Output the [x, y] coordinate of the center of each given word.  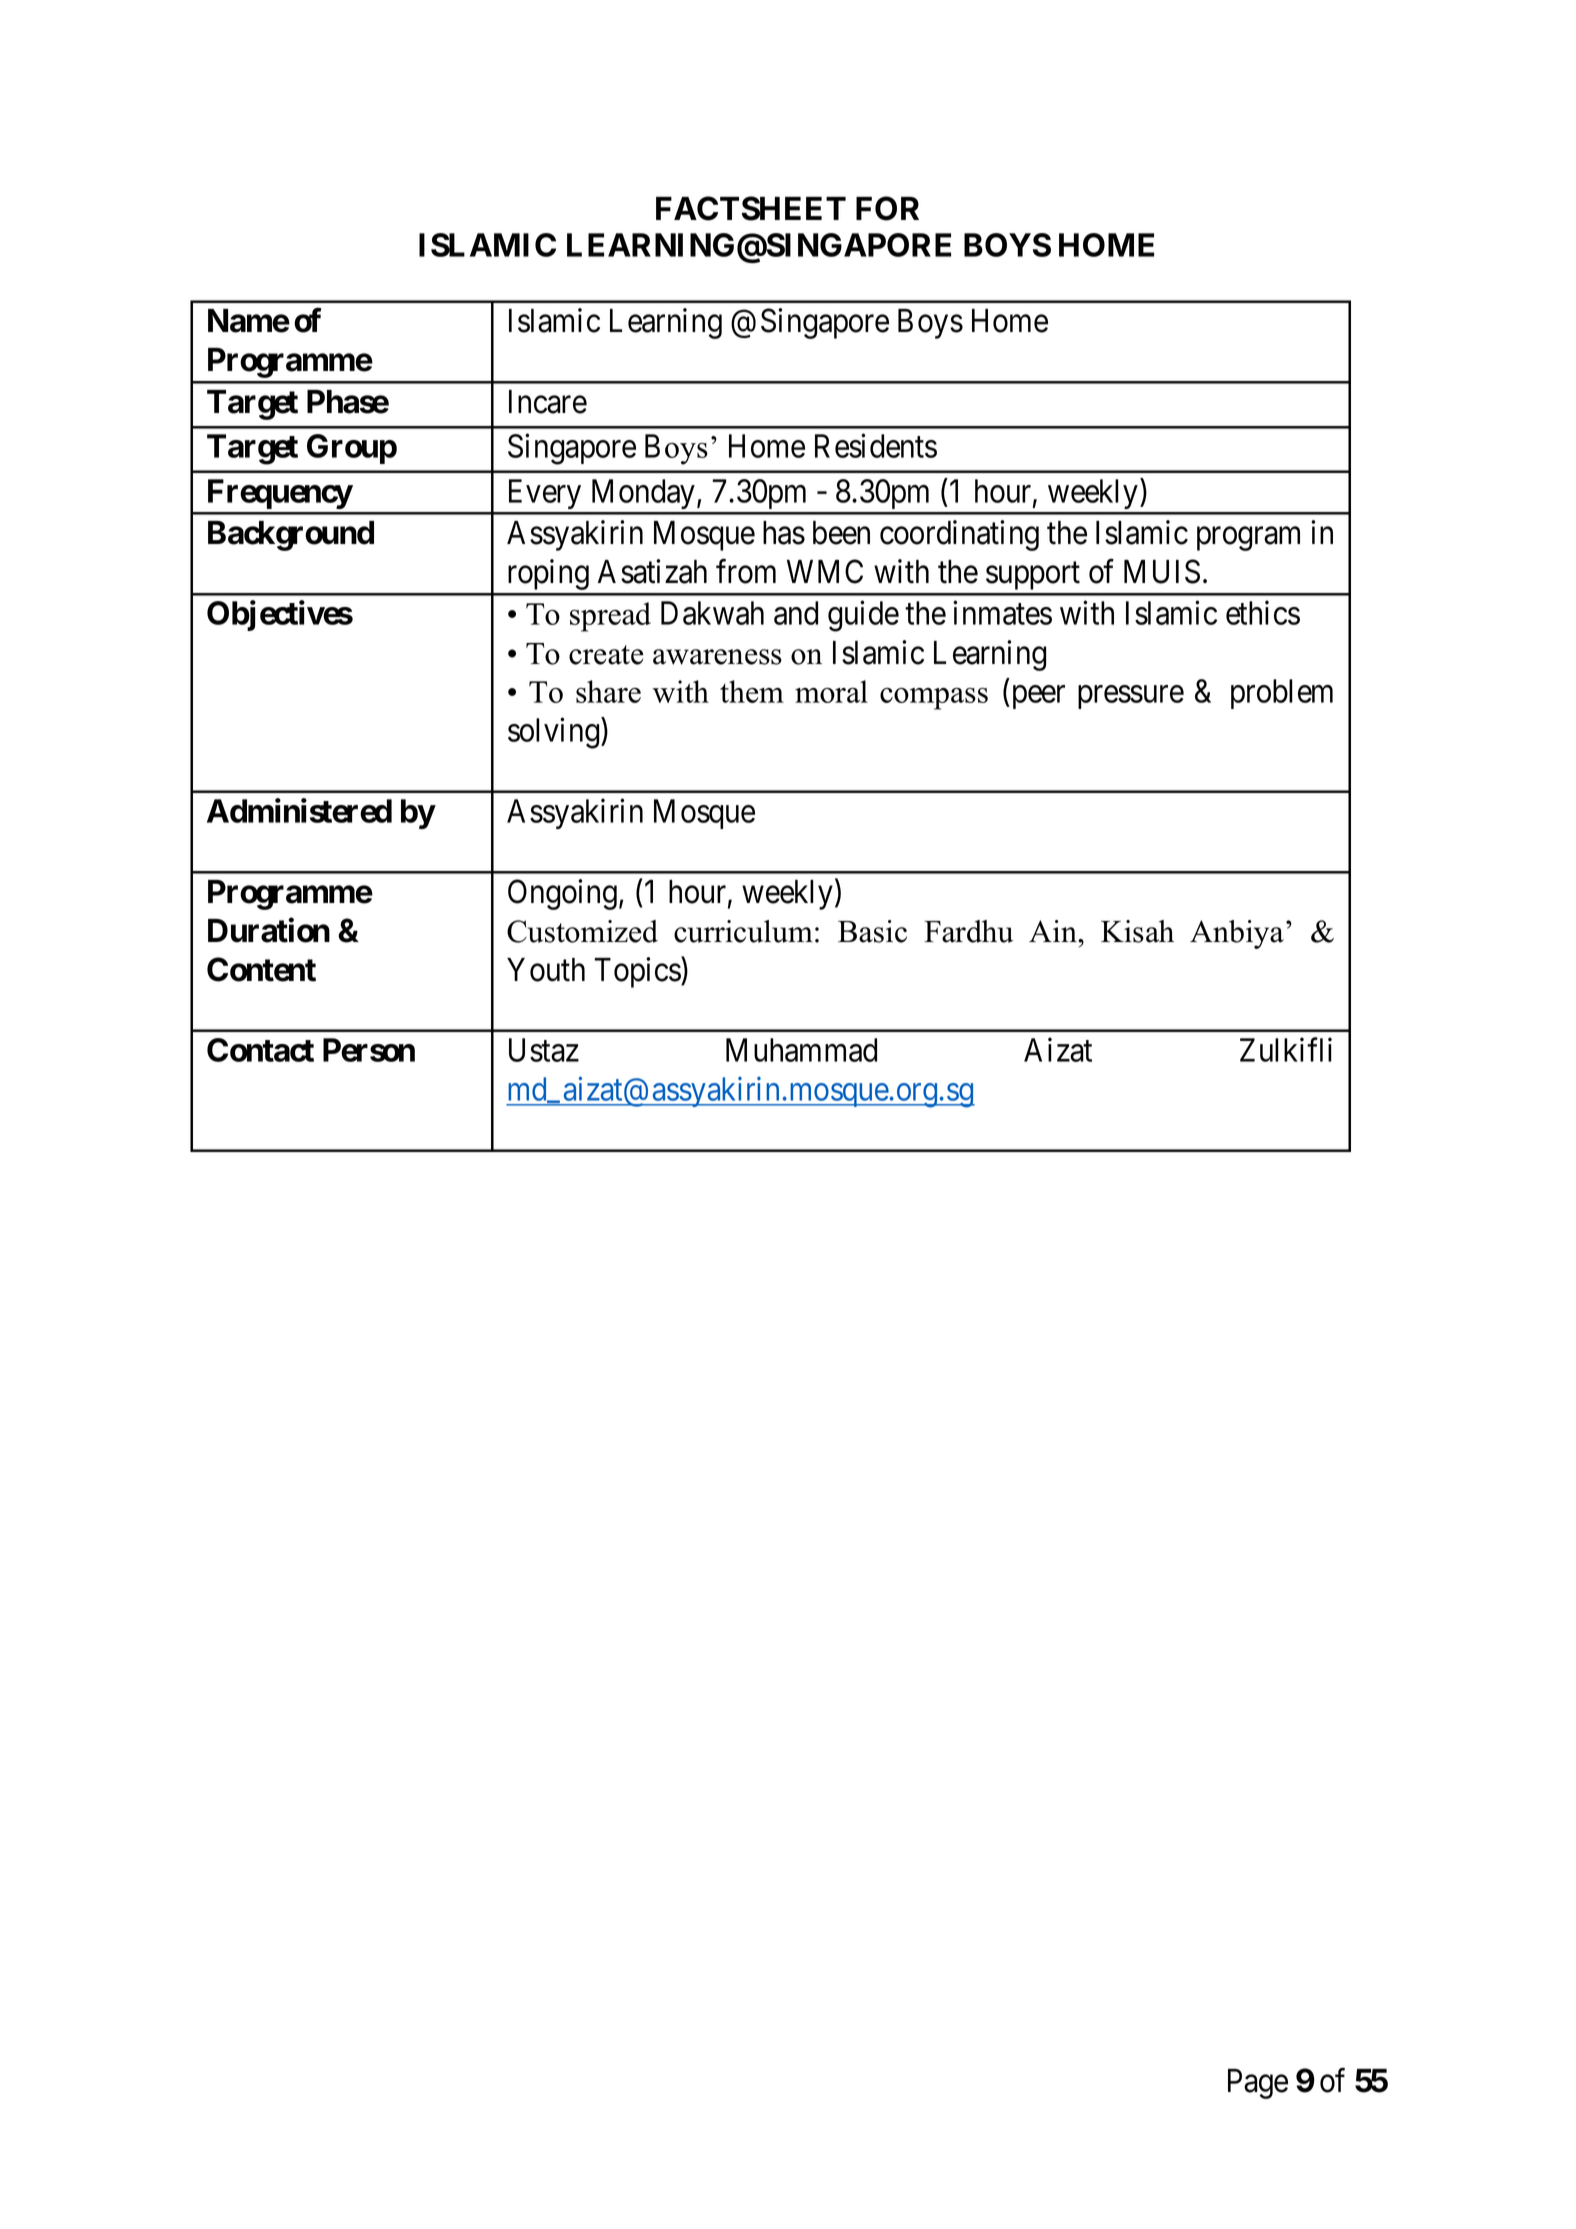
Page [1258, 2084]
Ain [1054, 931]
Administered [299, 810]
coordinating [959, 535]
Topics [638, 972]
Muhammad [801, 1050]
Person [369, 1050]
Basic [872, 931]
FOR [887, 208]
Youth [546, 970]
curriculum [743, 931]
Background [291, 536]
